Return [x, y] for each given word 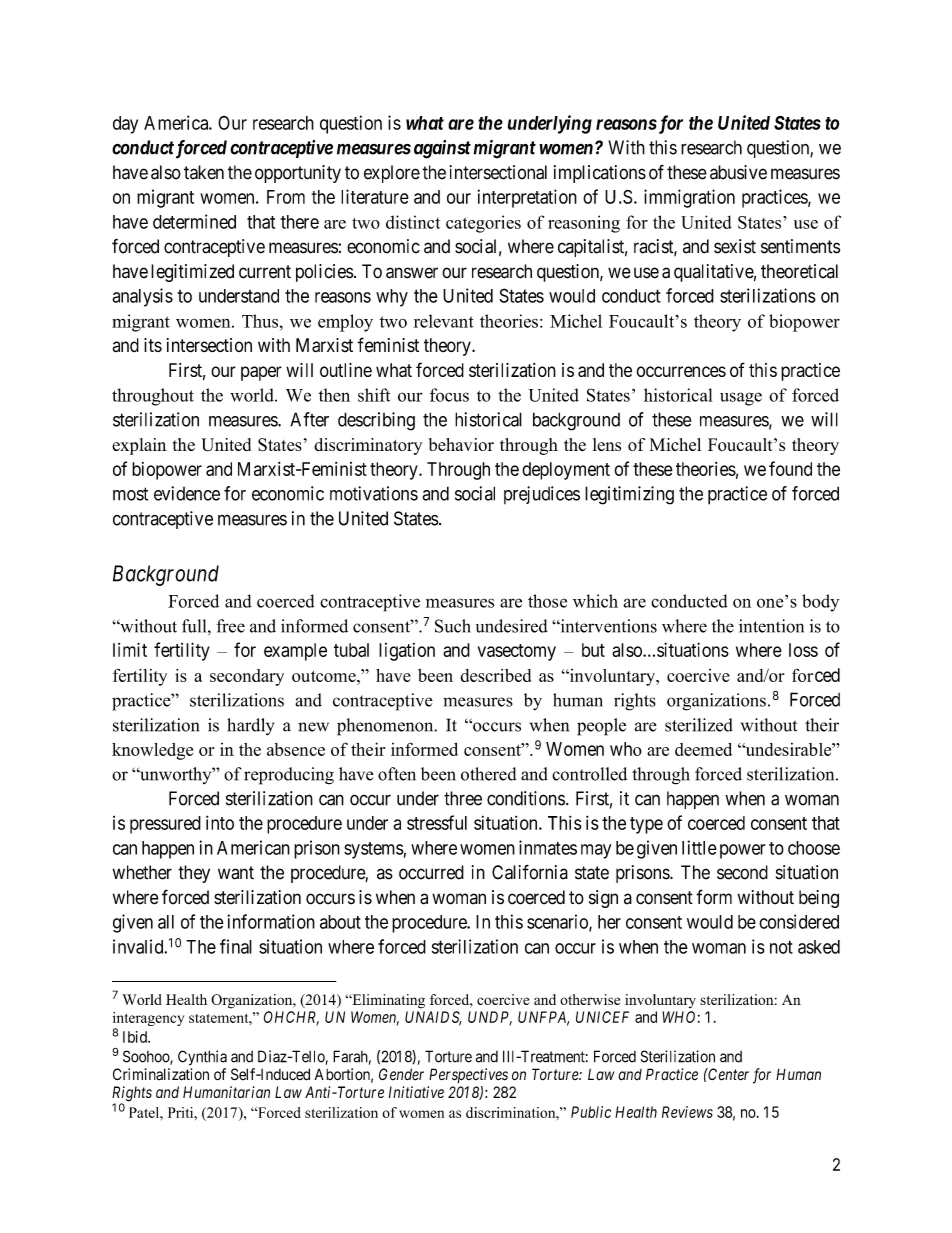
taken [204, 172]
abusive [738, 172]
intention [771, 626]
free [230, 626]
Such [453, 626]
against [442, 149]
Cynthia [202, 1058]
